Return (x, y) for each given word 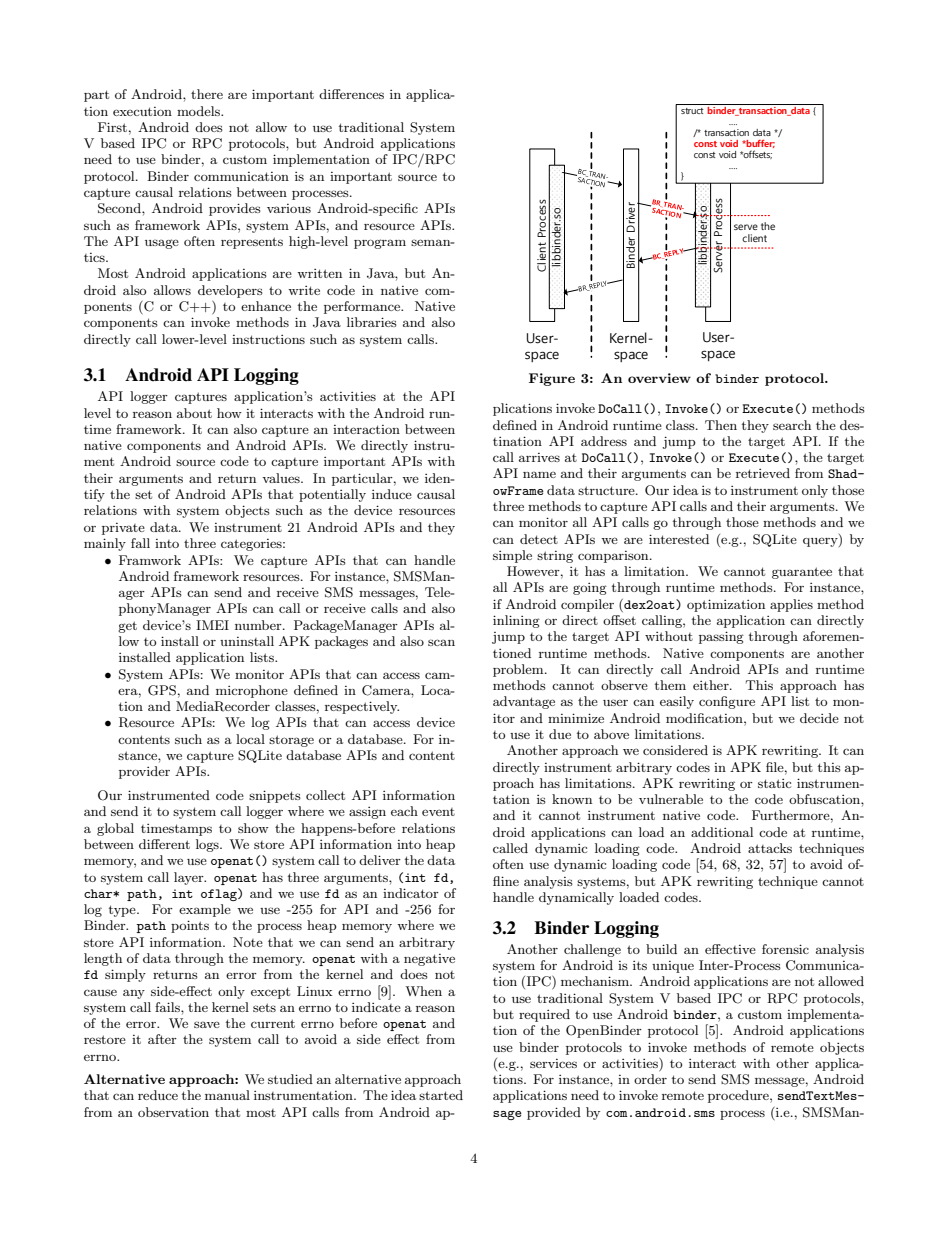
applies (791, 605)
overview (659, 378)
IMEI (212, 625)
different (164, 844)
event (438, 812)
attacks (770, 848)
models (199, 111)
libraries (372, 322)
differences (351, 94)
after (162, 1039)
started (441, 1095)
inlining (516, 621)
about (194, 413)
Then (721, 425)
